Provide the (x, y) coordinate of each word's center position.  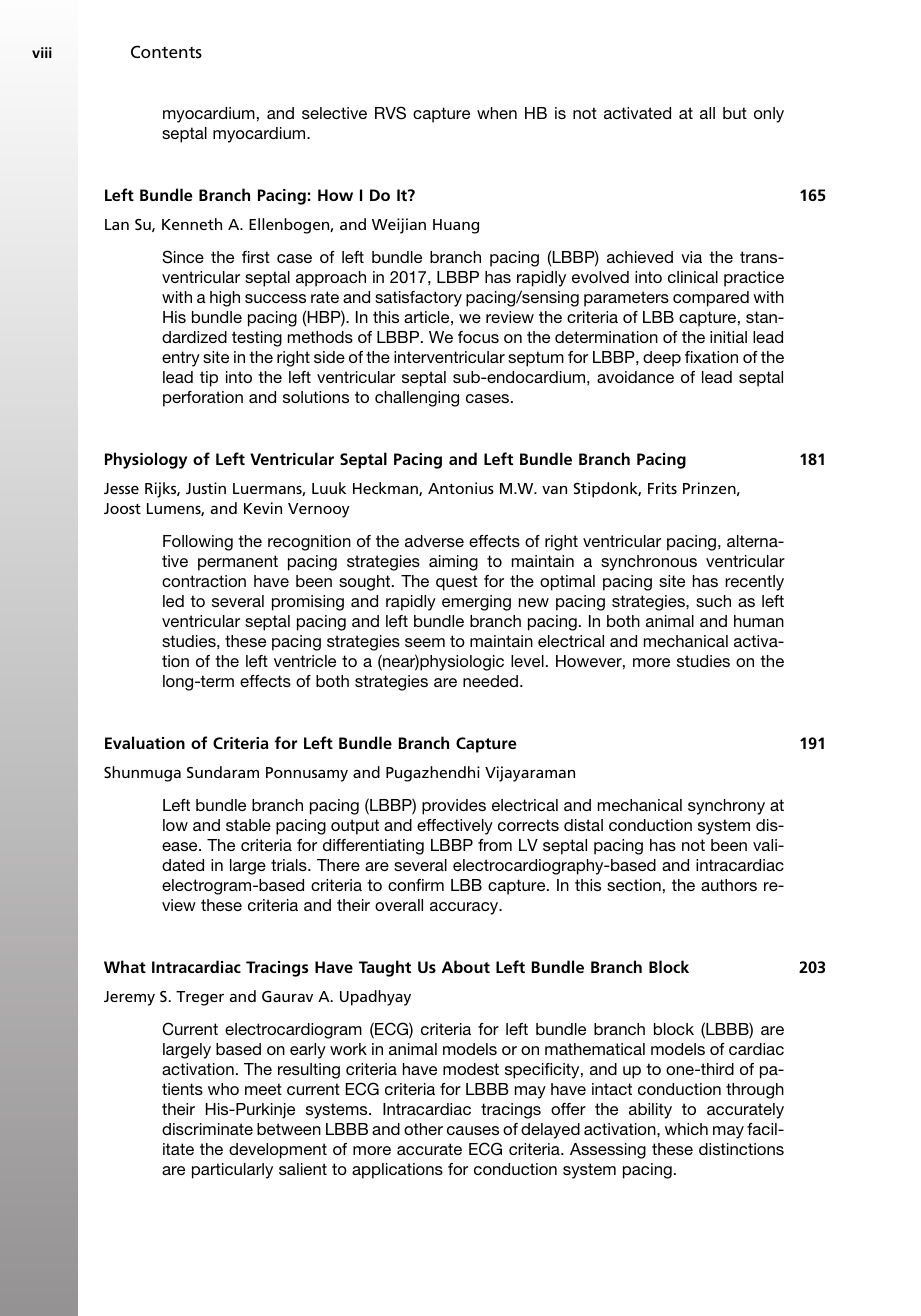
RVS (390, 113)
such (713, 601)
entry (181, 359)
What (125, 966)
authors (729, 885)
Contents (166, 51)
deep (662, 359)
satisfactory (418, 299)
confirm (416, 885)
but (735, 113)
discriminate (207, 1129)
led (173, 601)
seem (425, 642)
